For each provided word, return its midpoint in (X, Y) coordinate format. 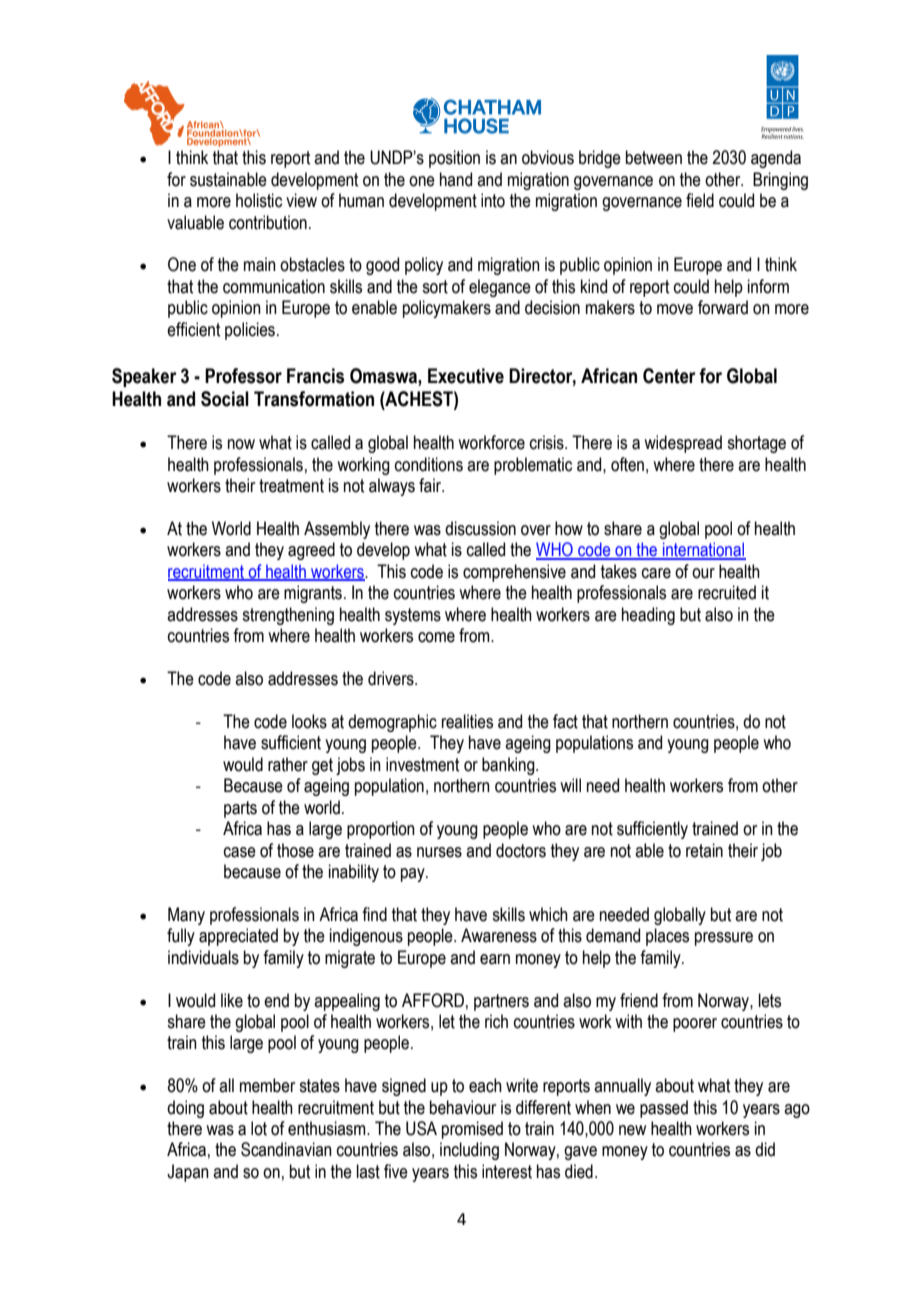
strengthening (288, 616)
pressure (724, 939)
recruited (727, 592)
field (700, 200)
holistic (259, 200)
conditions (429, 464)
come (436, 637)
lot (259, 1128)
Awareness (499, 935)
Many (186, 916)
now (241, 444)
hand (456, 179)
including (469, 1151)
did (765, 1149)
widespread (683, 444)
